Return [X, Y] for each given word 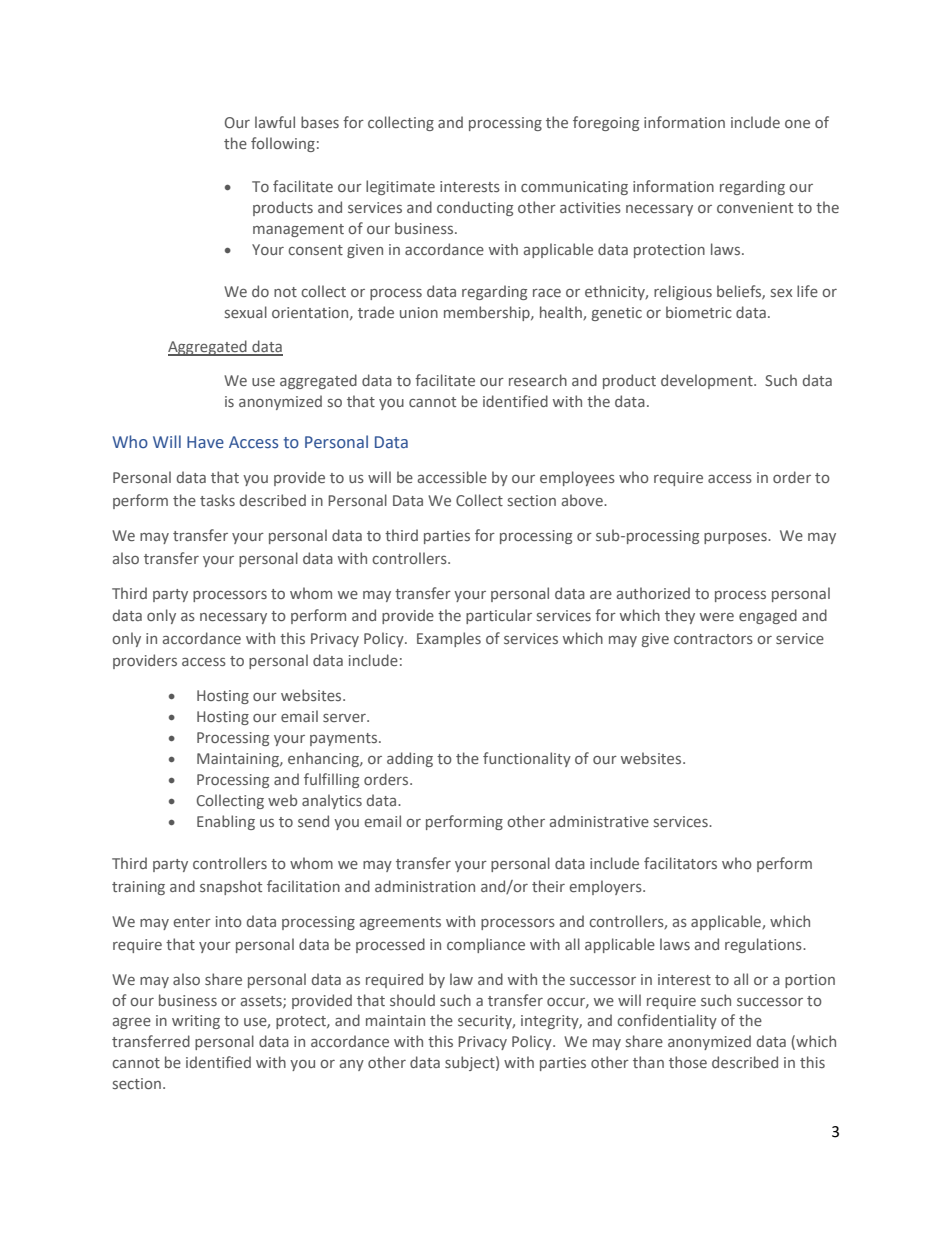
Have [205, 442]
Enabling [226, 822]
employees [577, 478]
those [688, 1062]
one [797, 124]
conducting [475, 208]
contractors [713, 639]
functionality [527, 759]
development [708, 381]
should [412, 1000]
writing [196, 1022]
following [283, 144]
